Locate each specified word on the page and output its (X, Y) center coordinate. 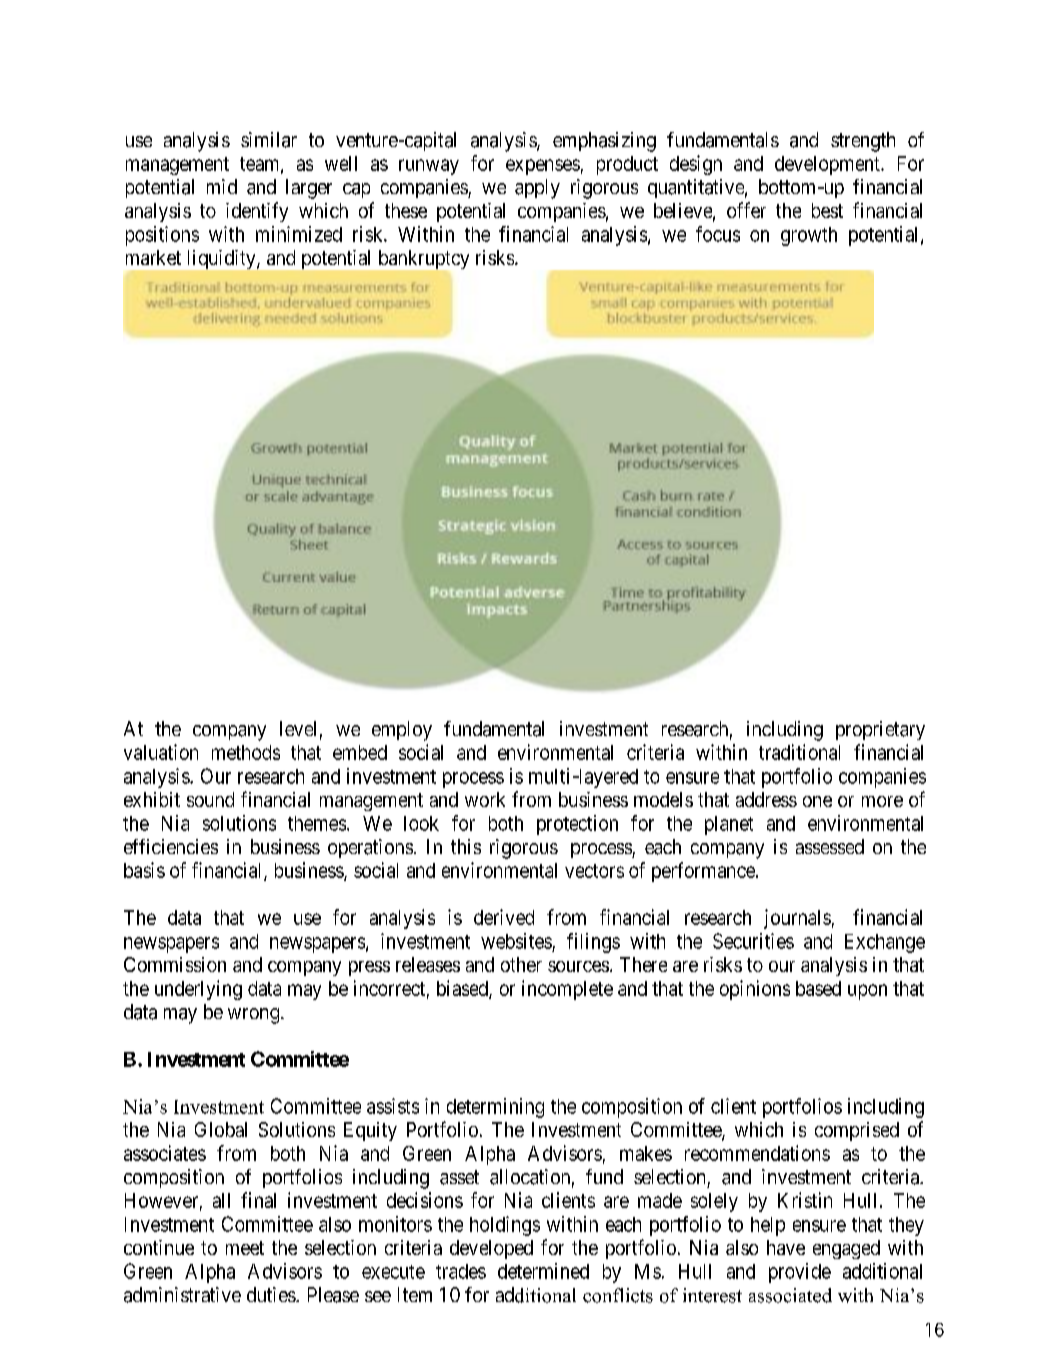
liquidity (223, 259)
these (406, 210)
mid (222, 186)
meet (245, 1248)
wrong (253, 1016)
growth (809, 236)
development (828, 165)
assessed (830, 846)
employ (402, 731)
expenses (543, 167)
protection (577, 825)
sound (210, 799)
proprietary (880, 730)
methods (246, 752)
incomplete (567, 990)
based (818, 988)
